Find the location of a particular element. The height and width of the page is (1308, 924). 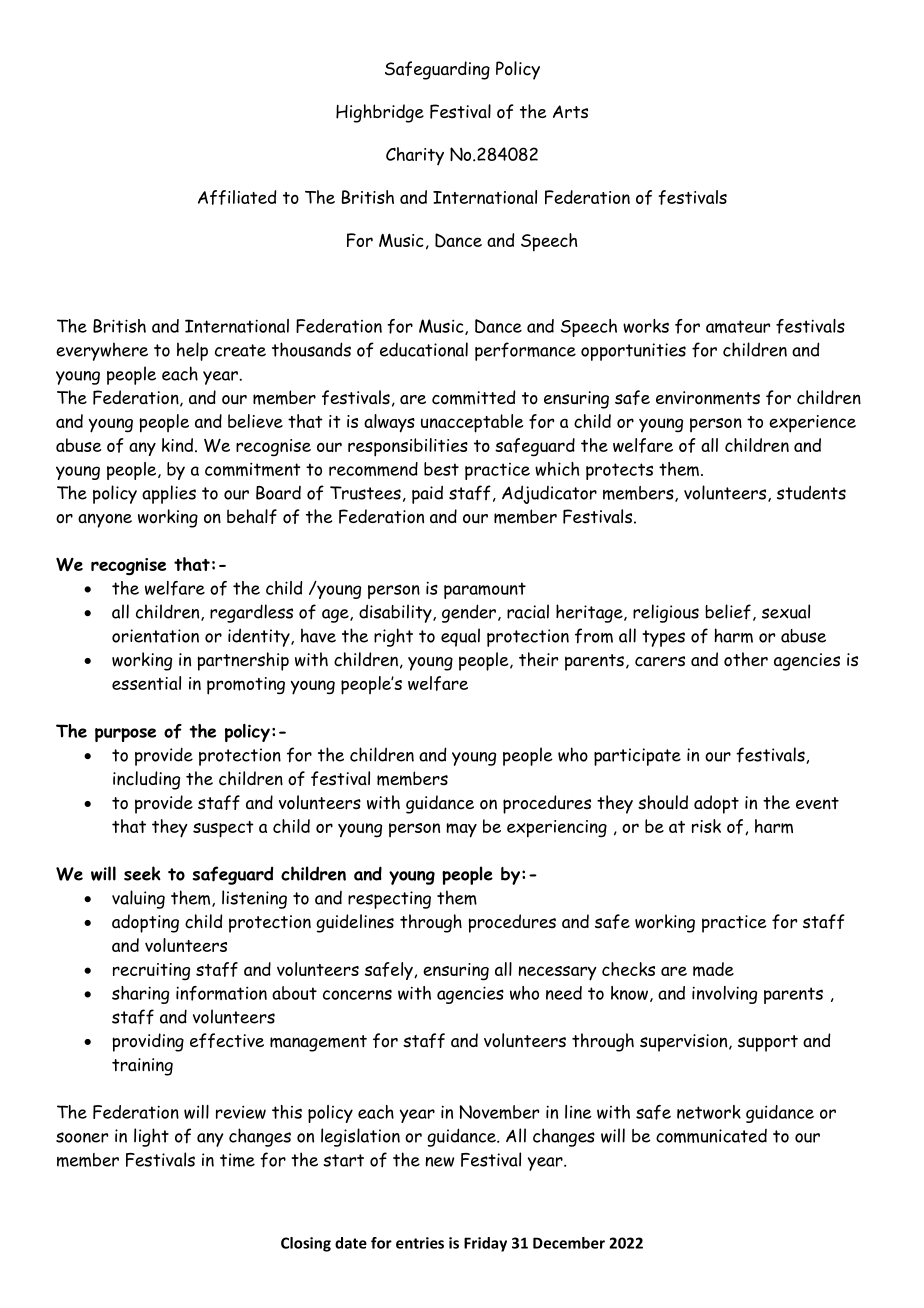

Affiliated is located at coordinates (237, 197).
